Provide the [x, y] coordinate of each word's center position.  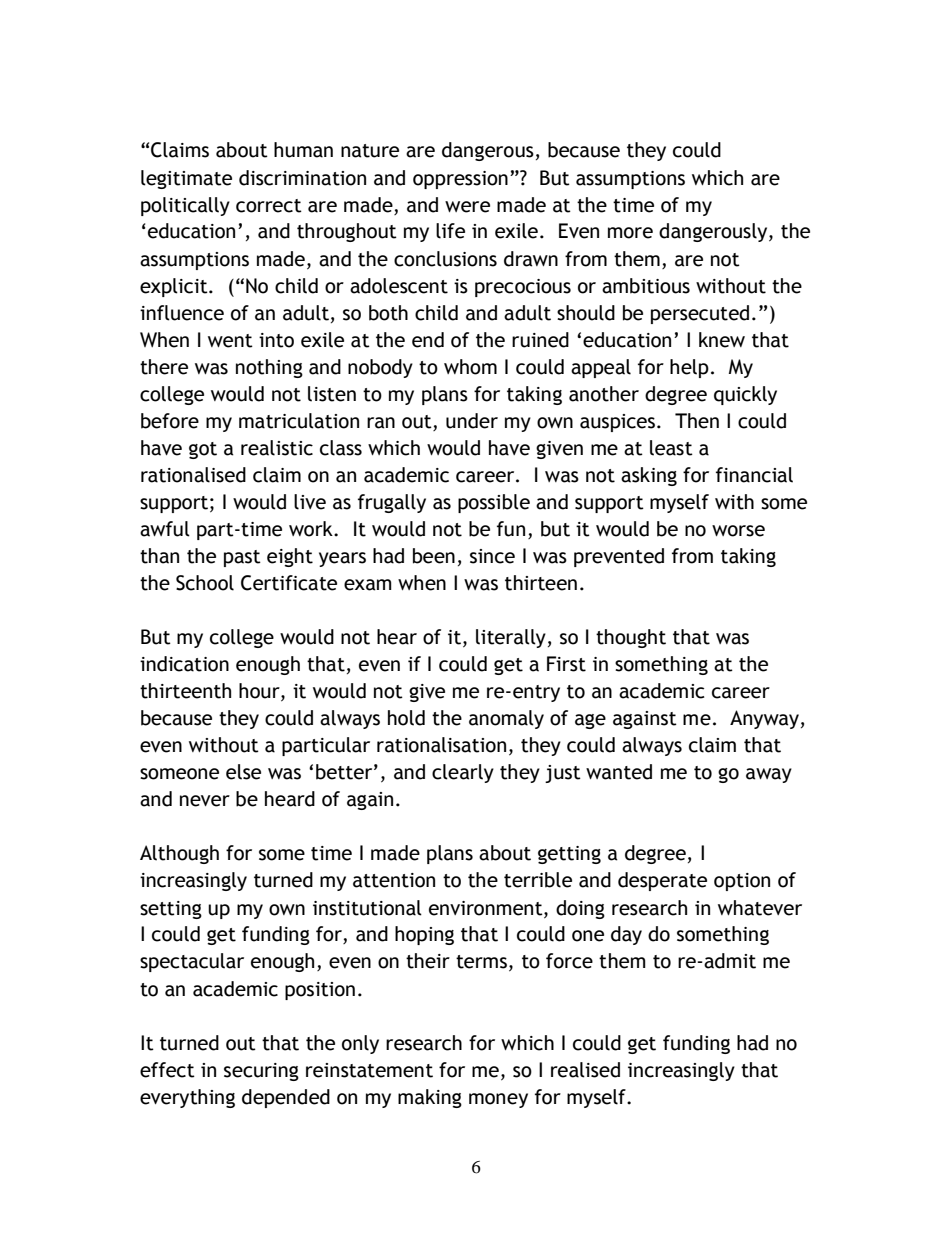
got [203, 450]
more [630, 233]
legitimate [186, 179]
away [769, 775]
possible [494, 503]
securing [261, 1072]
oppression [460, 180]
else [243, 772]
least [671, 448]
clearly [463, 773]
